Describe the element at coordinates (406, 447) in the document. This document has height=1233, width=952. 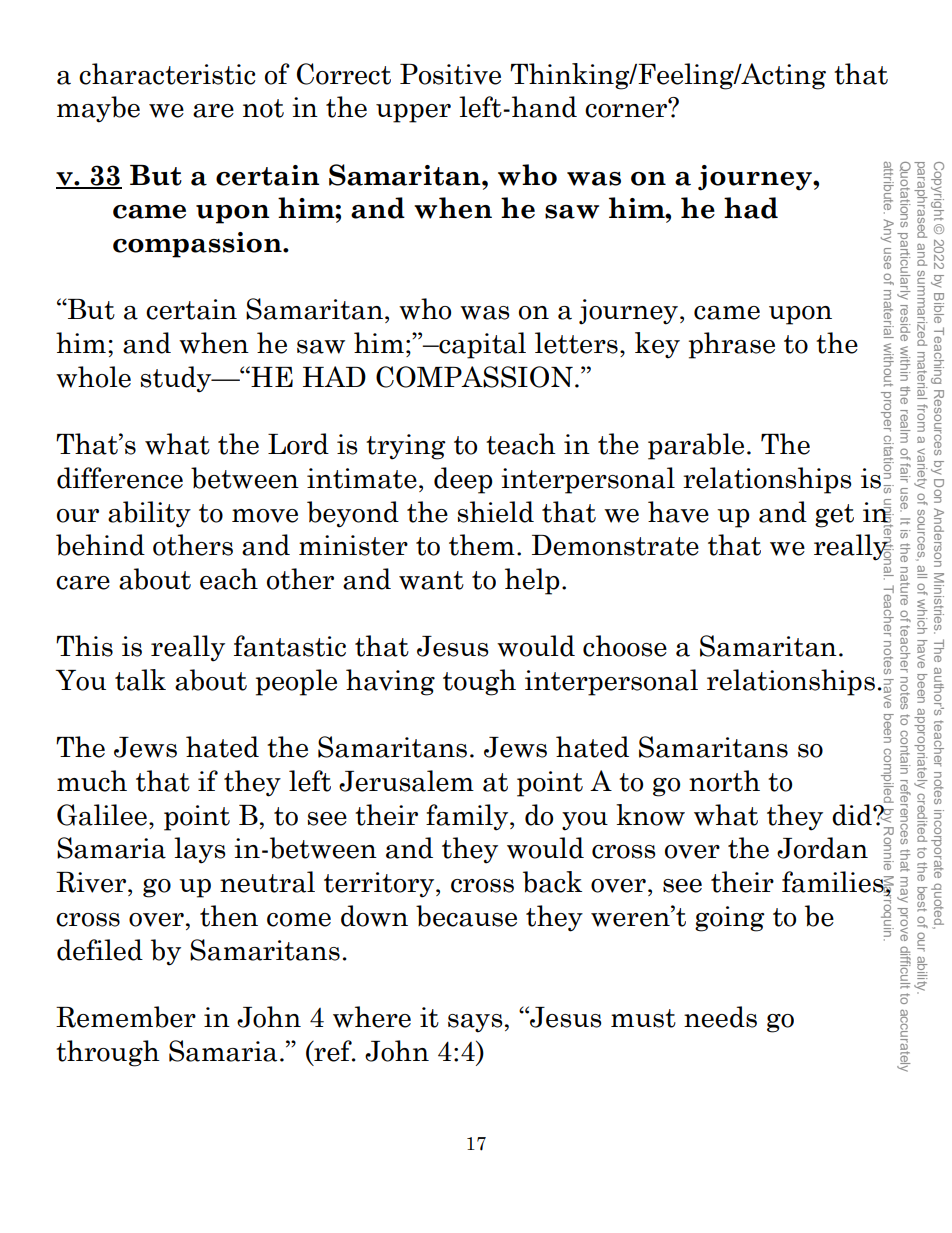
I see `trying` at that location.
